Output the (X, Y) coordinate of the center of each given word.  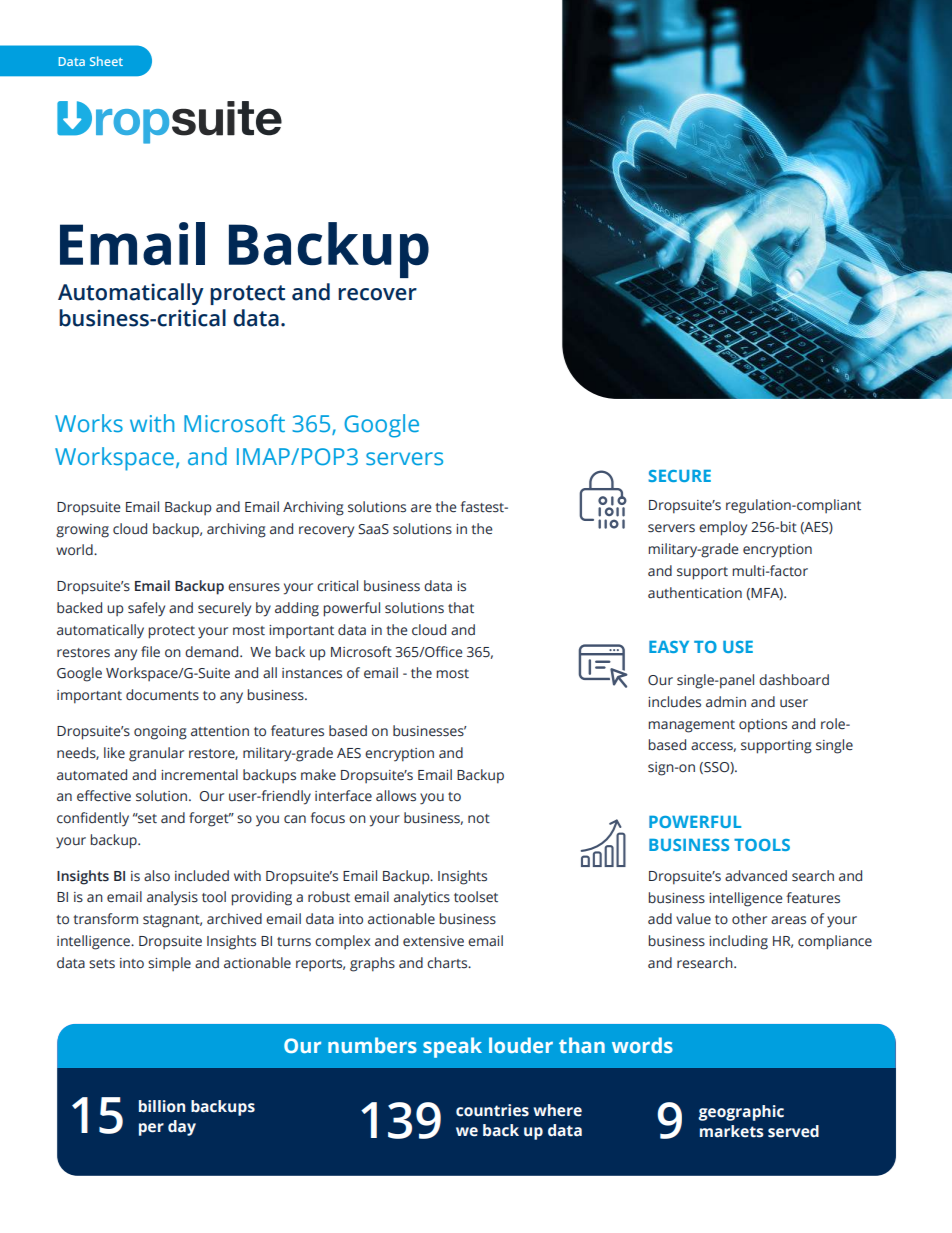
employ (723, 528)
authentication (695, 593)
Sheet (106, 61)
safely (146, 609)
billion (162, 1106)
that (461, 608)
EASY (669, 647)
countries (492, 1110)
